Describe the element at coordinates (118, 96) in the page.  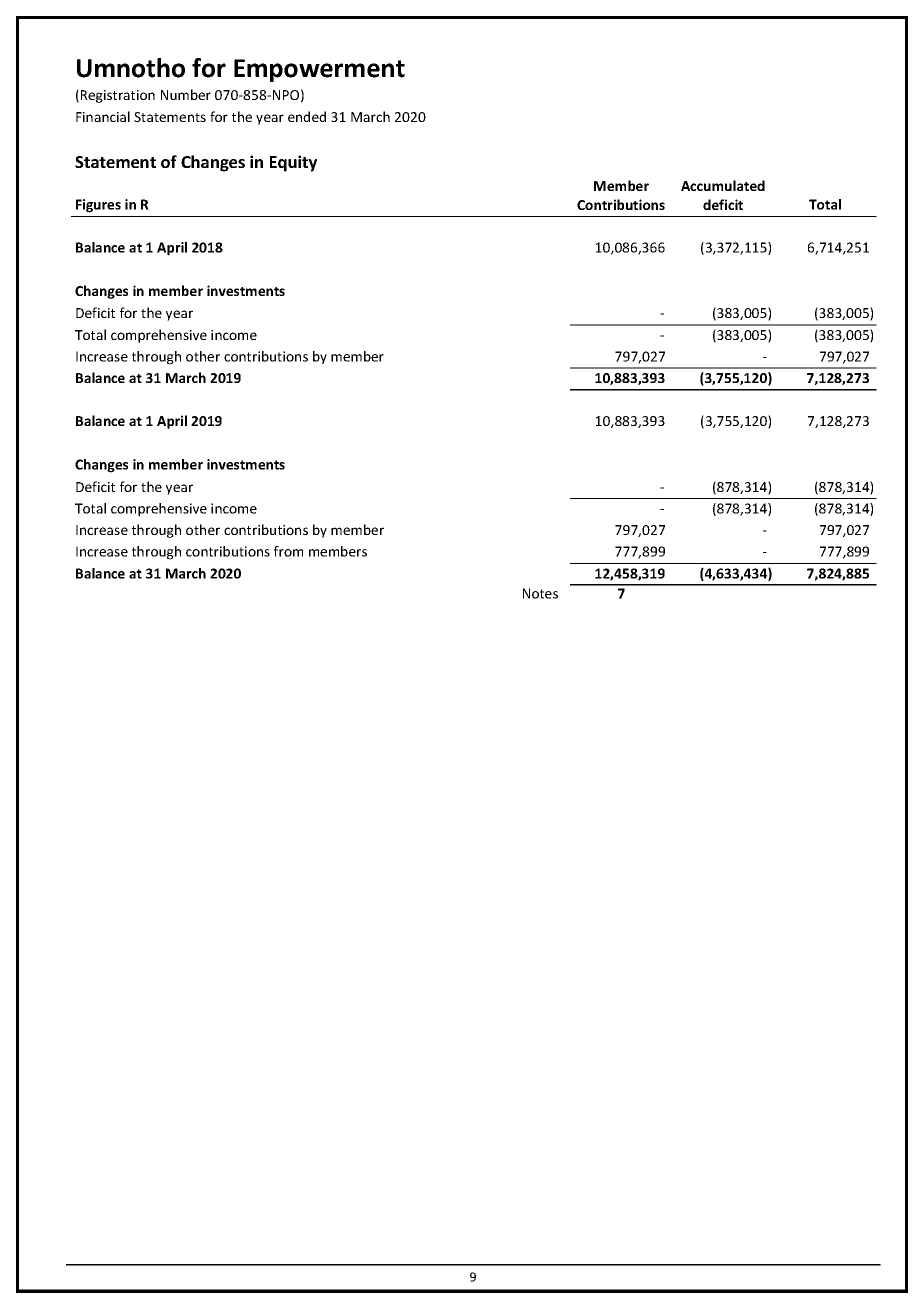
I see `Registration` at that location.
